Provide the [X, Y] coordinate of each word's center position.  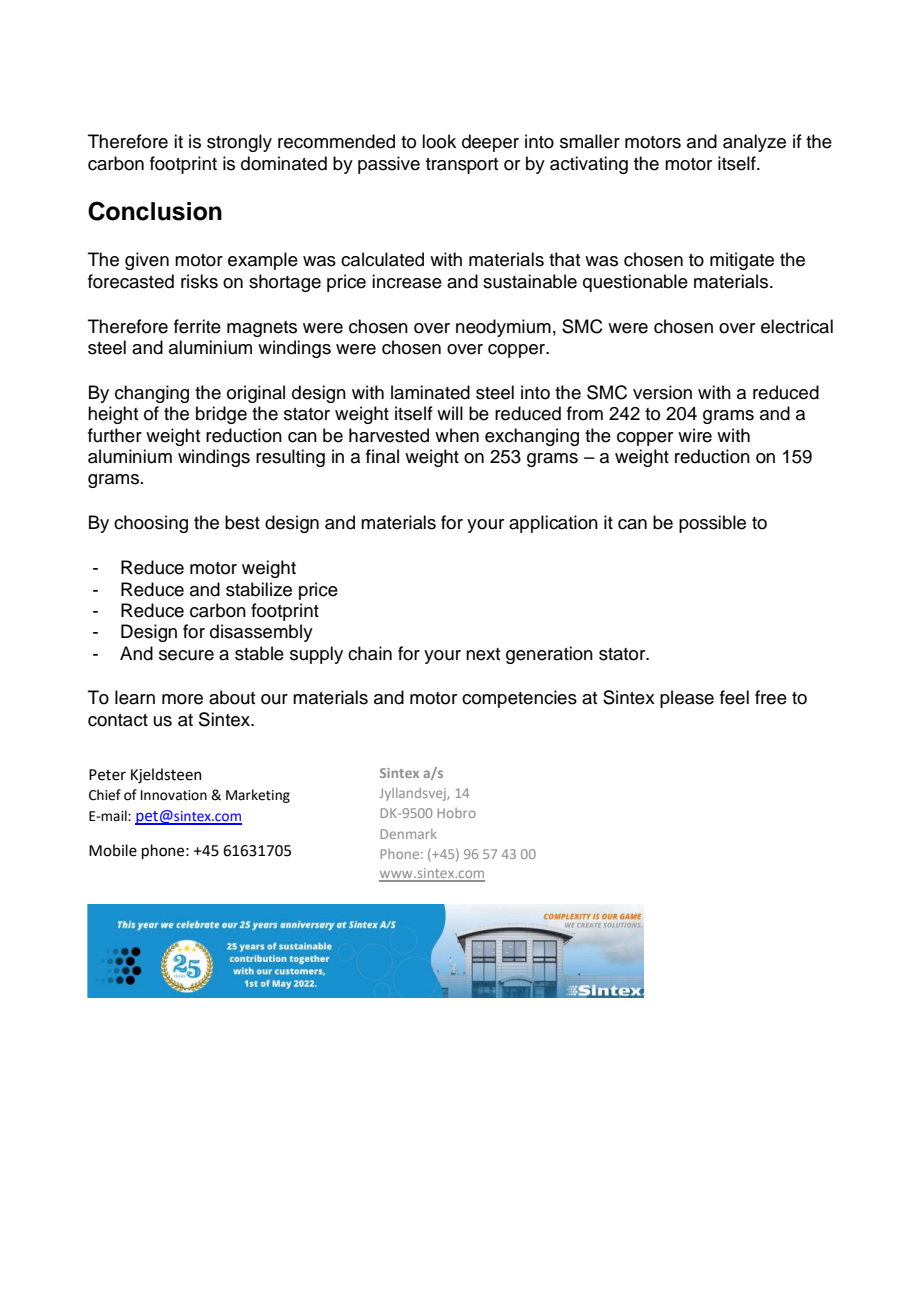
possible [712, 524]
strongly [239, 143]
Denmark [409, 834]
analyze [754, 143]
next [483, 654]
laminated [430, 392]
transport [462, 166]
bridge [221, 415]
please [687, 699]
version [662, 392]
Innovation [174, 795]
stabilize [259, 589]
